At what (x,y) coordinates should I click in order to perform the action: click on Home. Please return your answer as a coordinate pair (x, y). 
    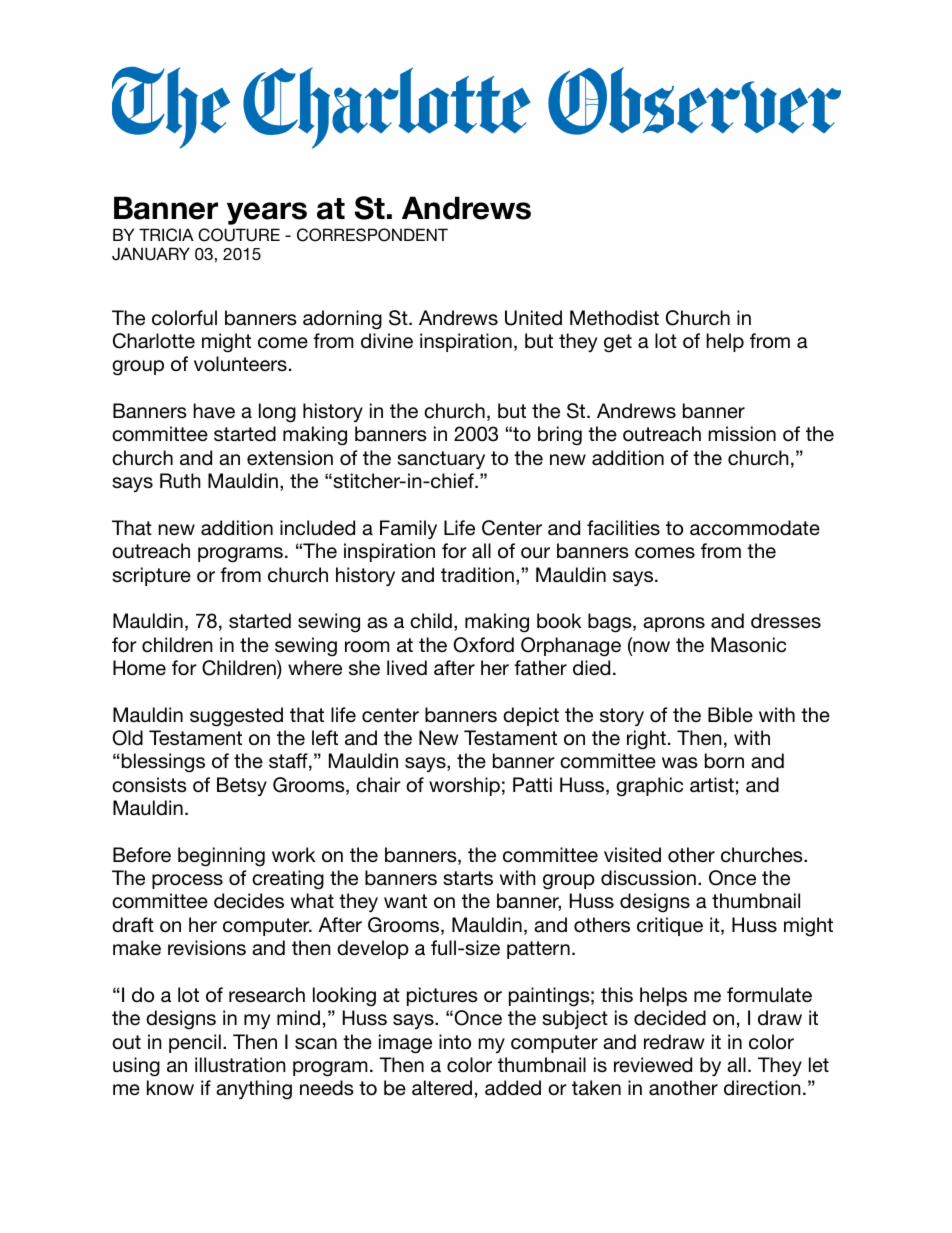
    Looking at the image, I should click on (139, 668).
